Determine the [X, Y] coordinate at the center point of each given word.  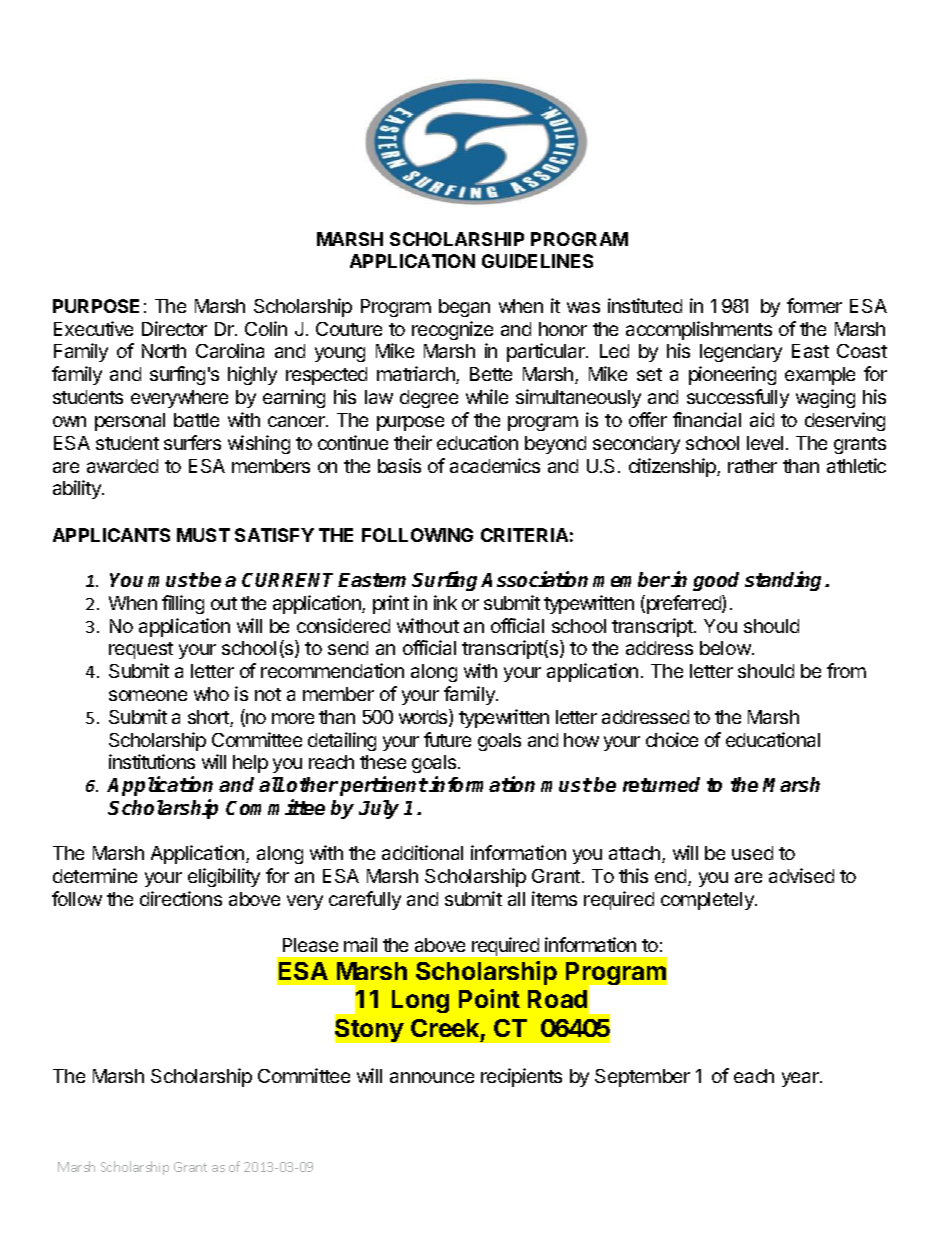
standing [785, 581]
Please [310, 945]
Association [534, 579]
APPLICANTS [111, 535]
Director [174, 328]
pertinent [384, 786]
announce [432, 1077]
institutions [152, 761]
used [752, 853]
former [814, 305]
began [464, 308]
